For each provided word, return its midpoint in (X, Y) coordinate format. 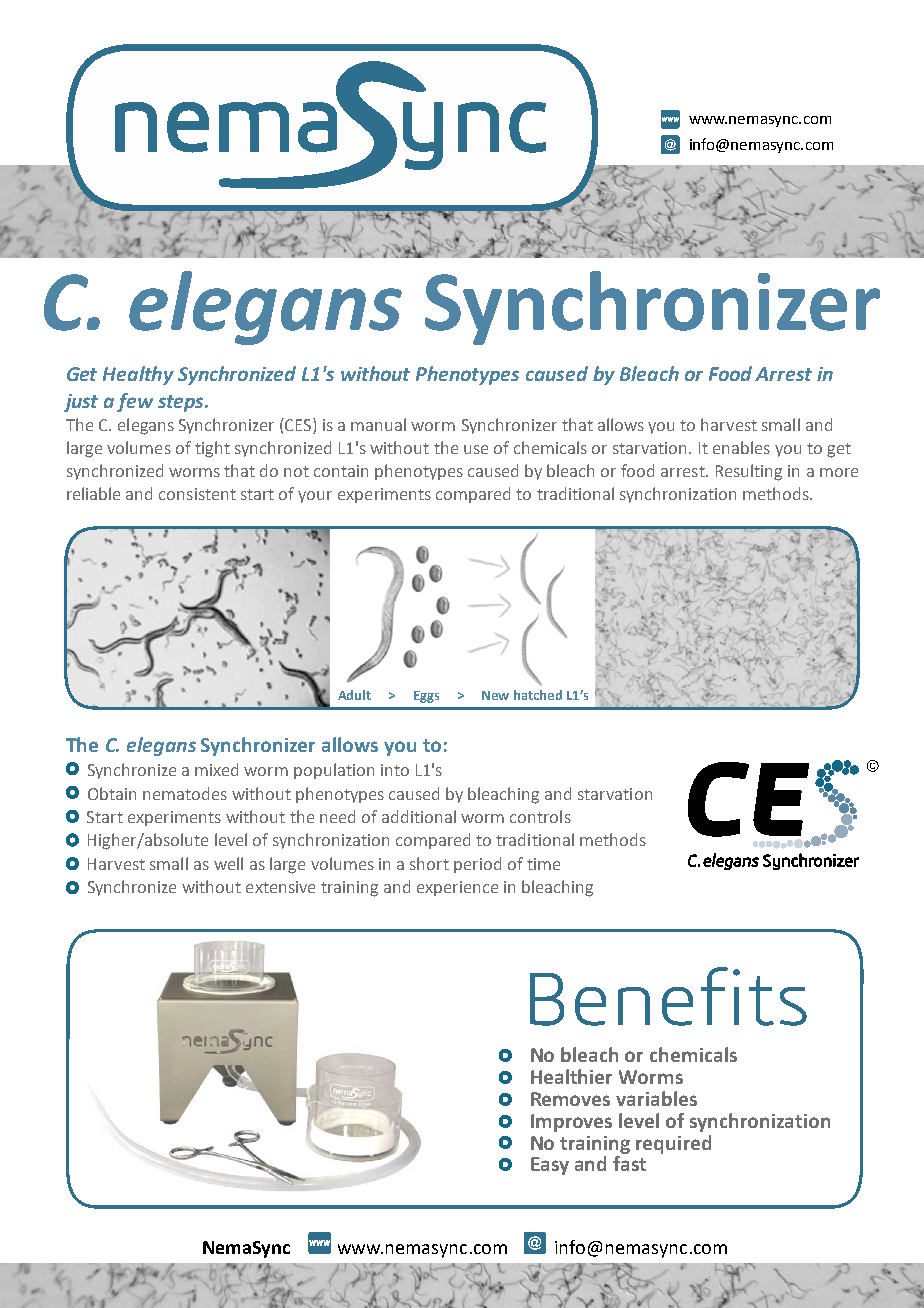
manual (378, 424)
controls (540, 816)
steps (182, 403)
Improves (571, 1123)
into (395, 770)
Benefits (668, 996)
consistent (197, 494)
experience (457, 888)
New (495, 695)
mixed (216, 769)
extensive (280, 887)
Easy (550, 1166)
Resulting (749, 472)
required (673, 1144)
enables (741, 447)
